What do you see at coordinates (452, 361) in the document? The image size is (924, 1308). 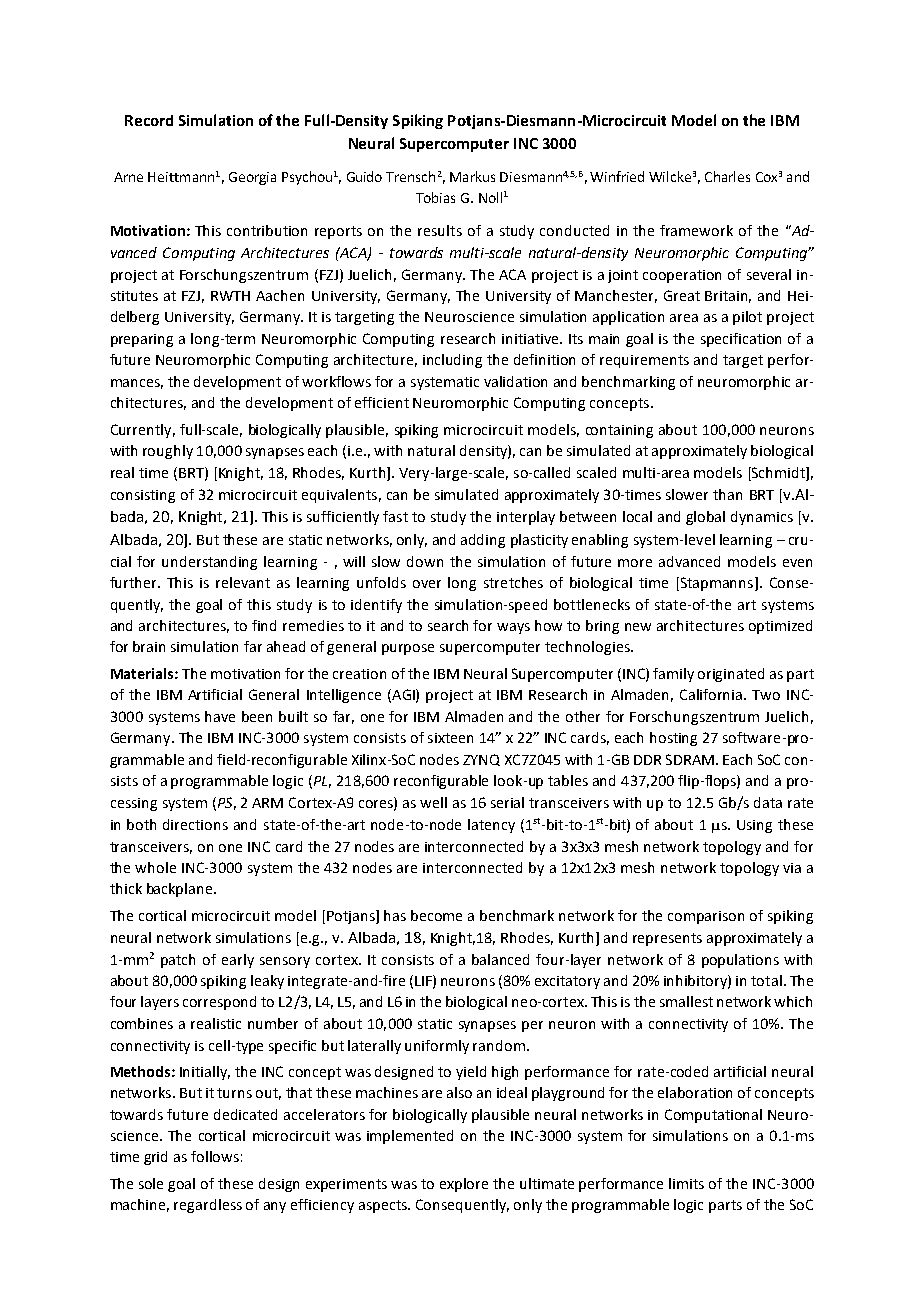 I see `including` at bounding box center [452, 361].
